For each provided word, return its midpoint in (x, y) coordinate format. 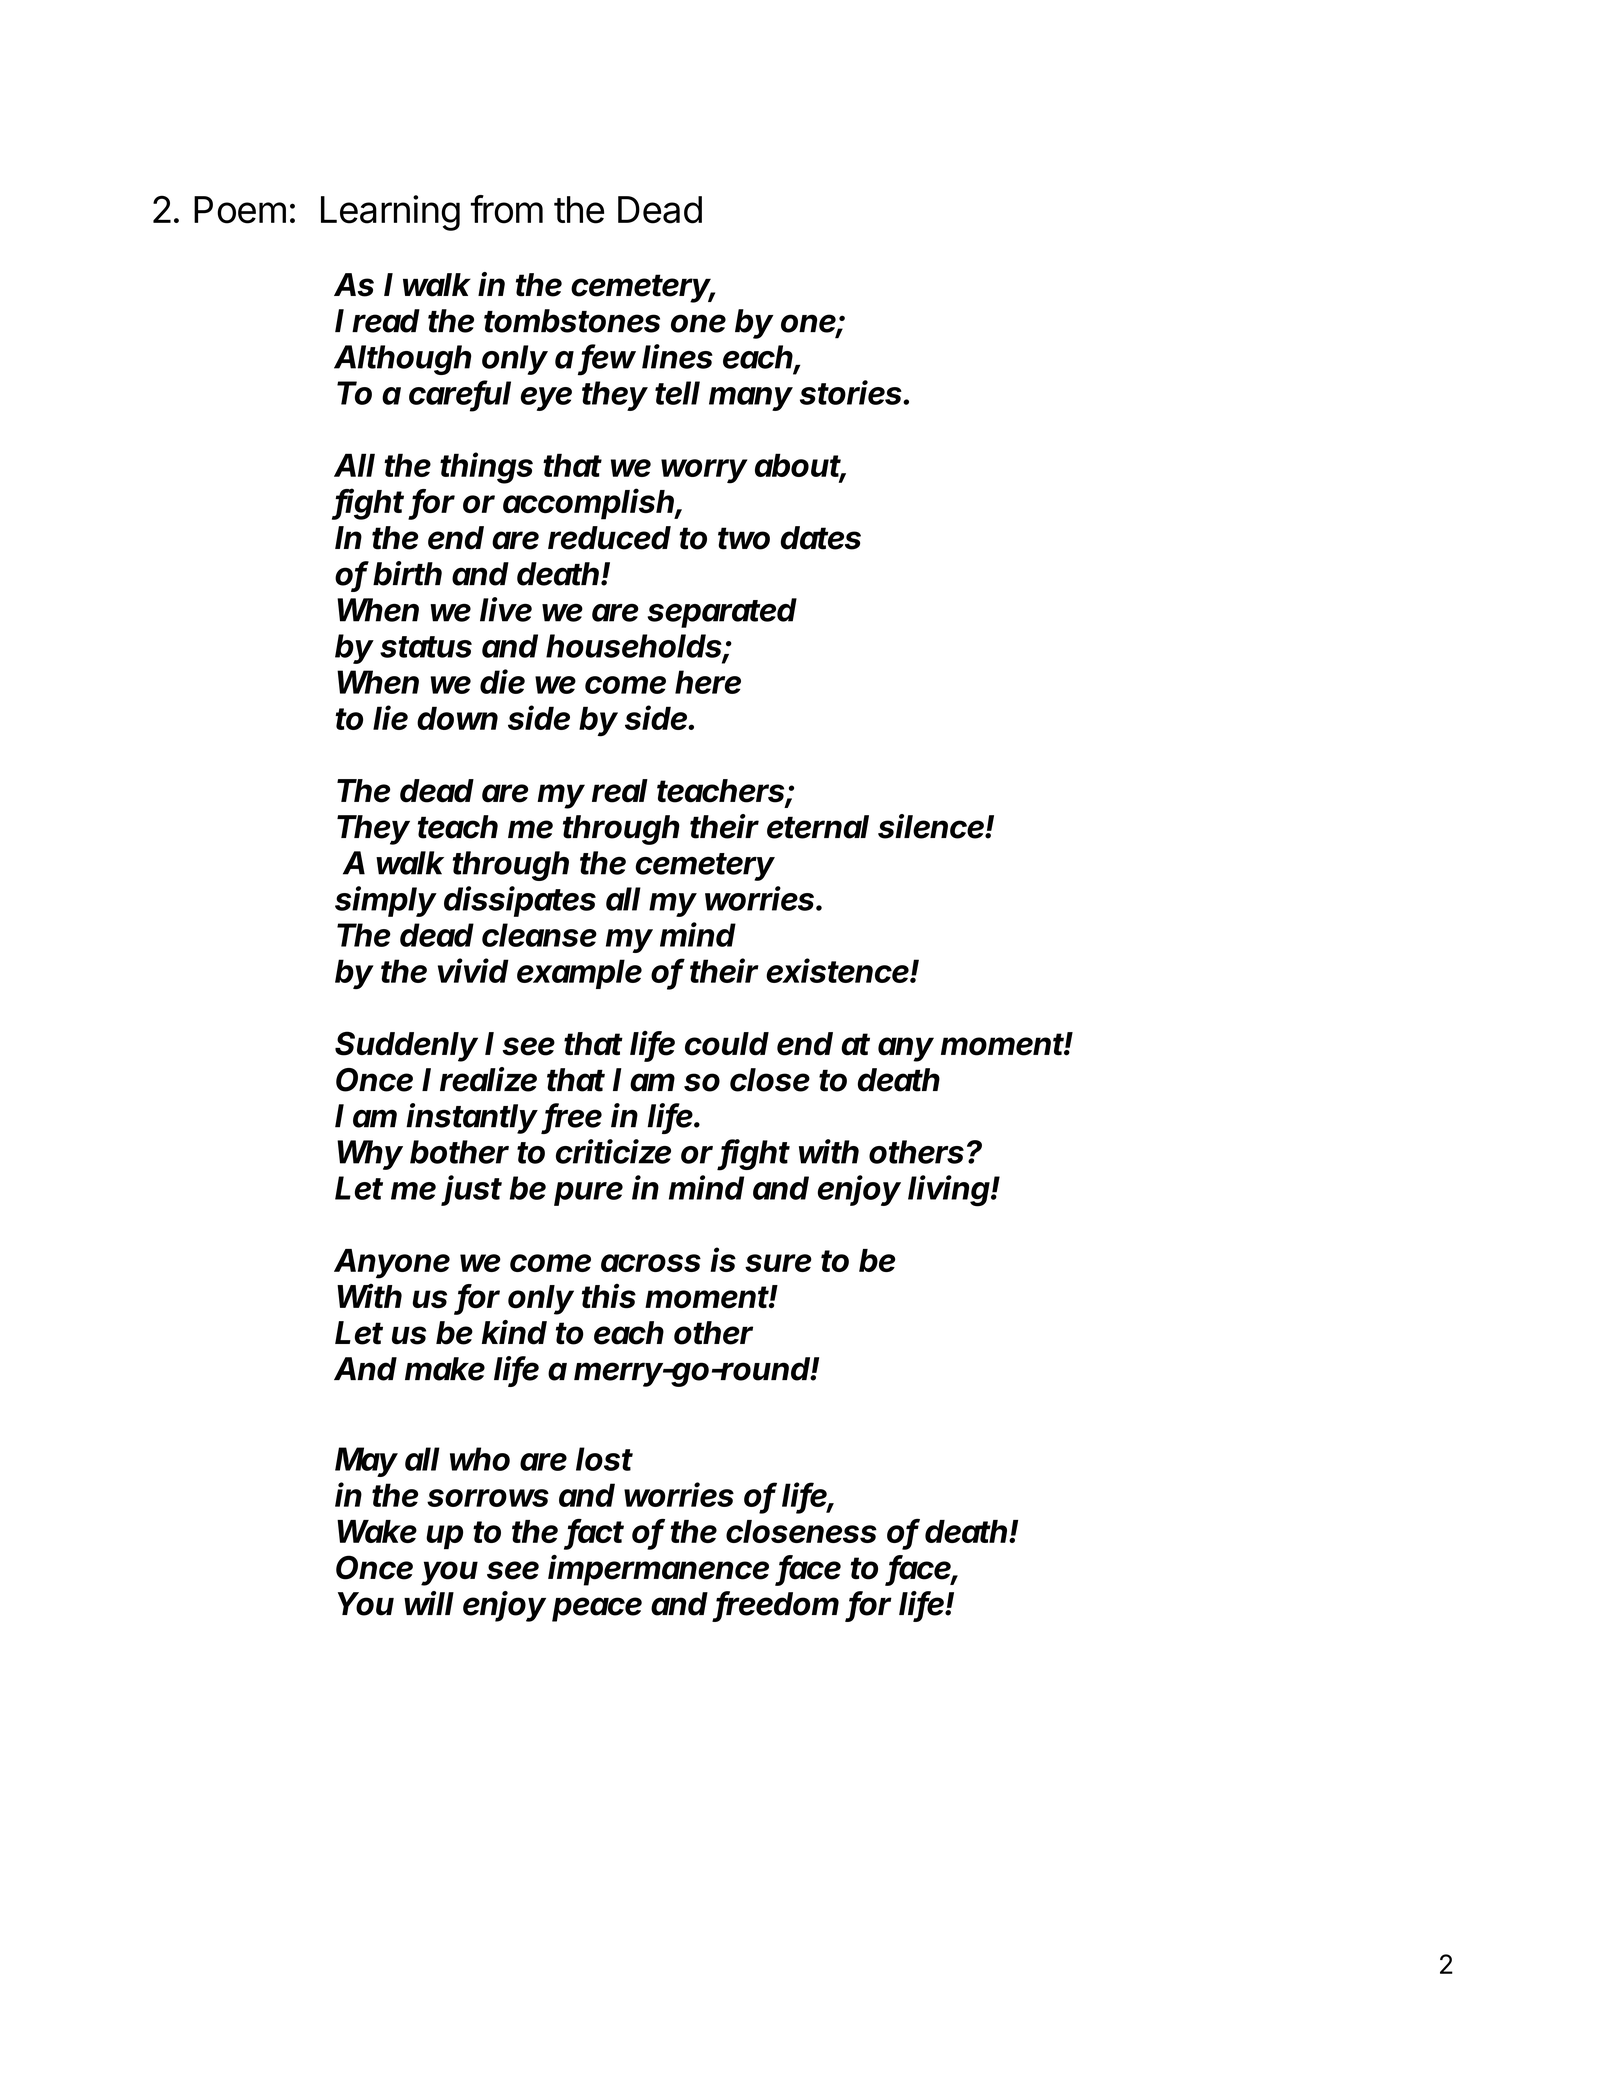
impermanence (658, 1570)
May (366, 1462)
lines (677, 356)
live (506, 609)
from (507, 209)
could (727, 1044)
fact (595, 1532)
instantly (472, 1118)
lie (390, 717)
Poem (240, 210)
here (708, 682)
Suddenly (406, 1046)
